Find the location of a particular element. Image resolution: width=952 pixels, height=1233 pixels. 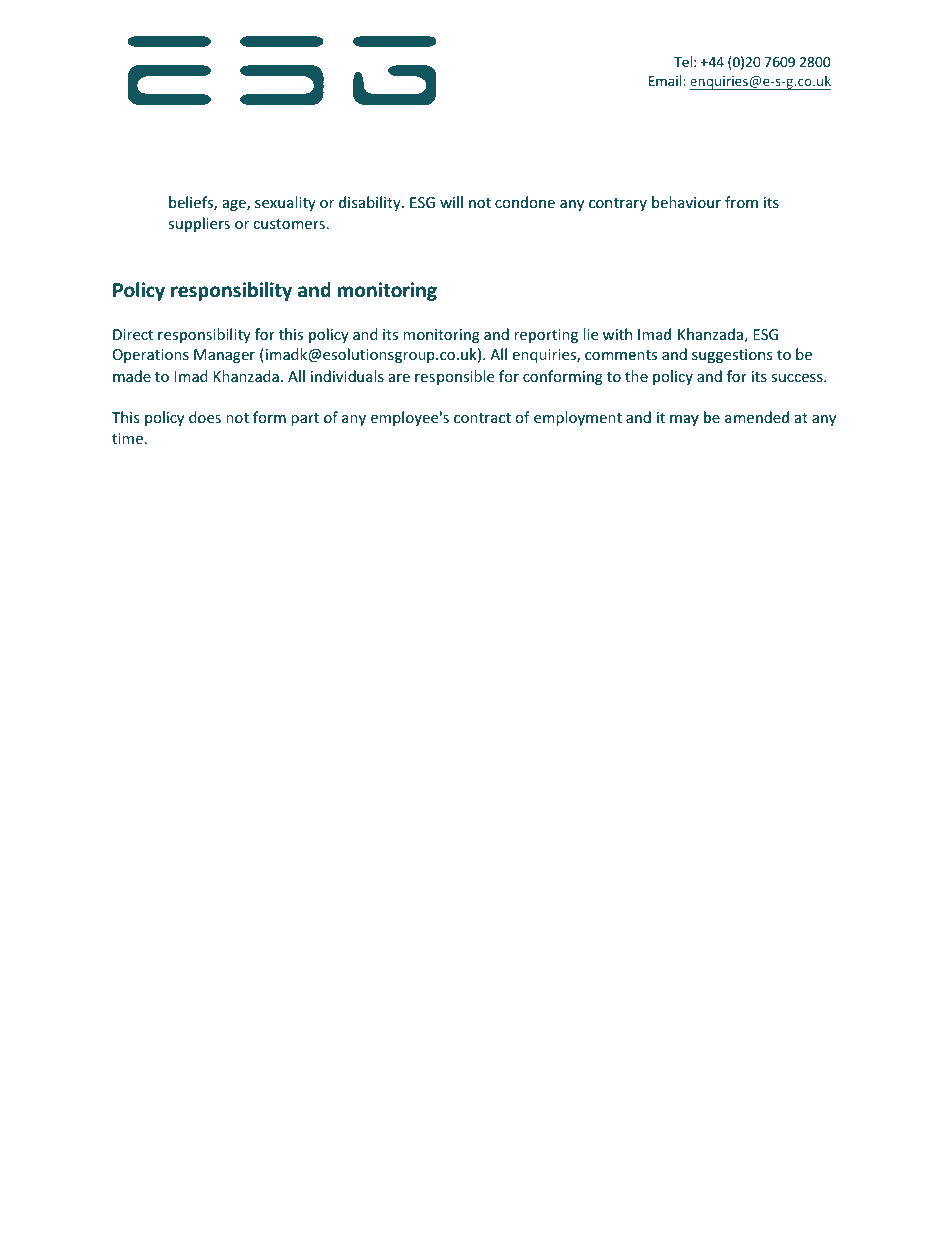

sexuality is located at coordinates (285, 203).
